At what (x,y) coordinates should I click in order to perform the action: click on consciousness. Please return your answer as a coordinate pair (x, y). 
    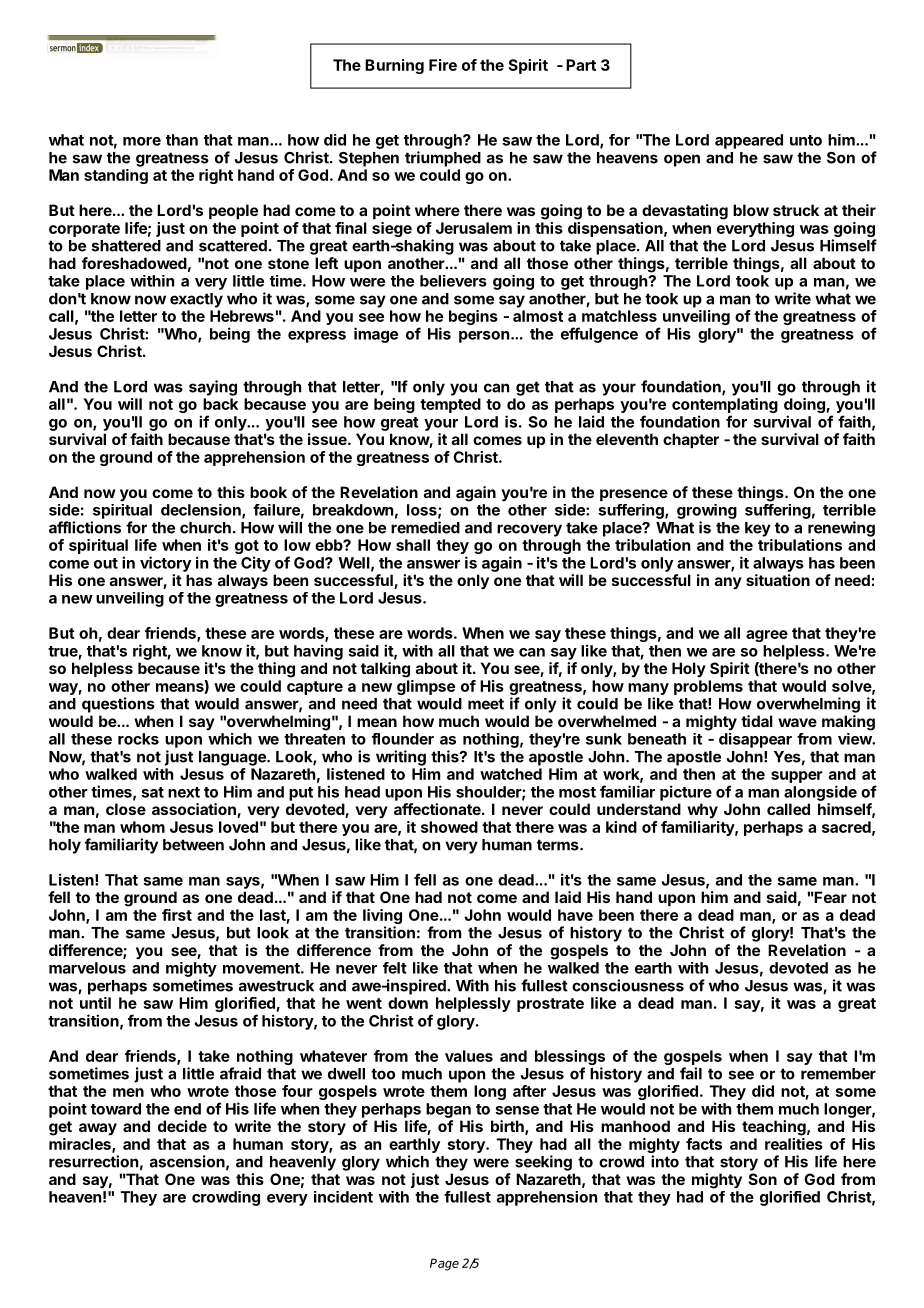
    Looking at the image, I should click on (628, 985).
